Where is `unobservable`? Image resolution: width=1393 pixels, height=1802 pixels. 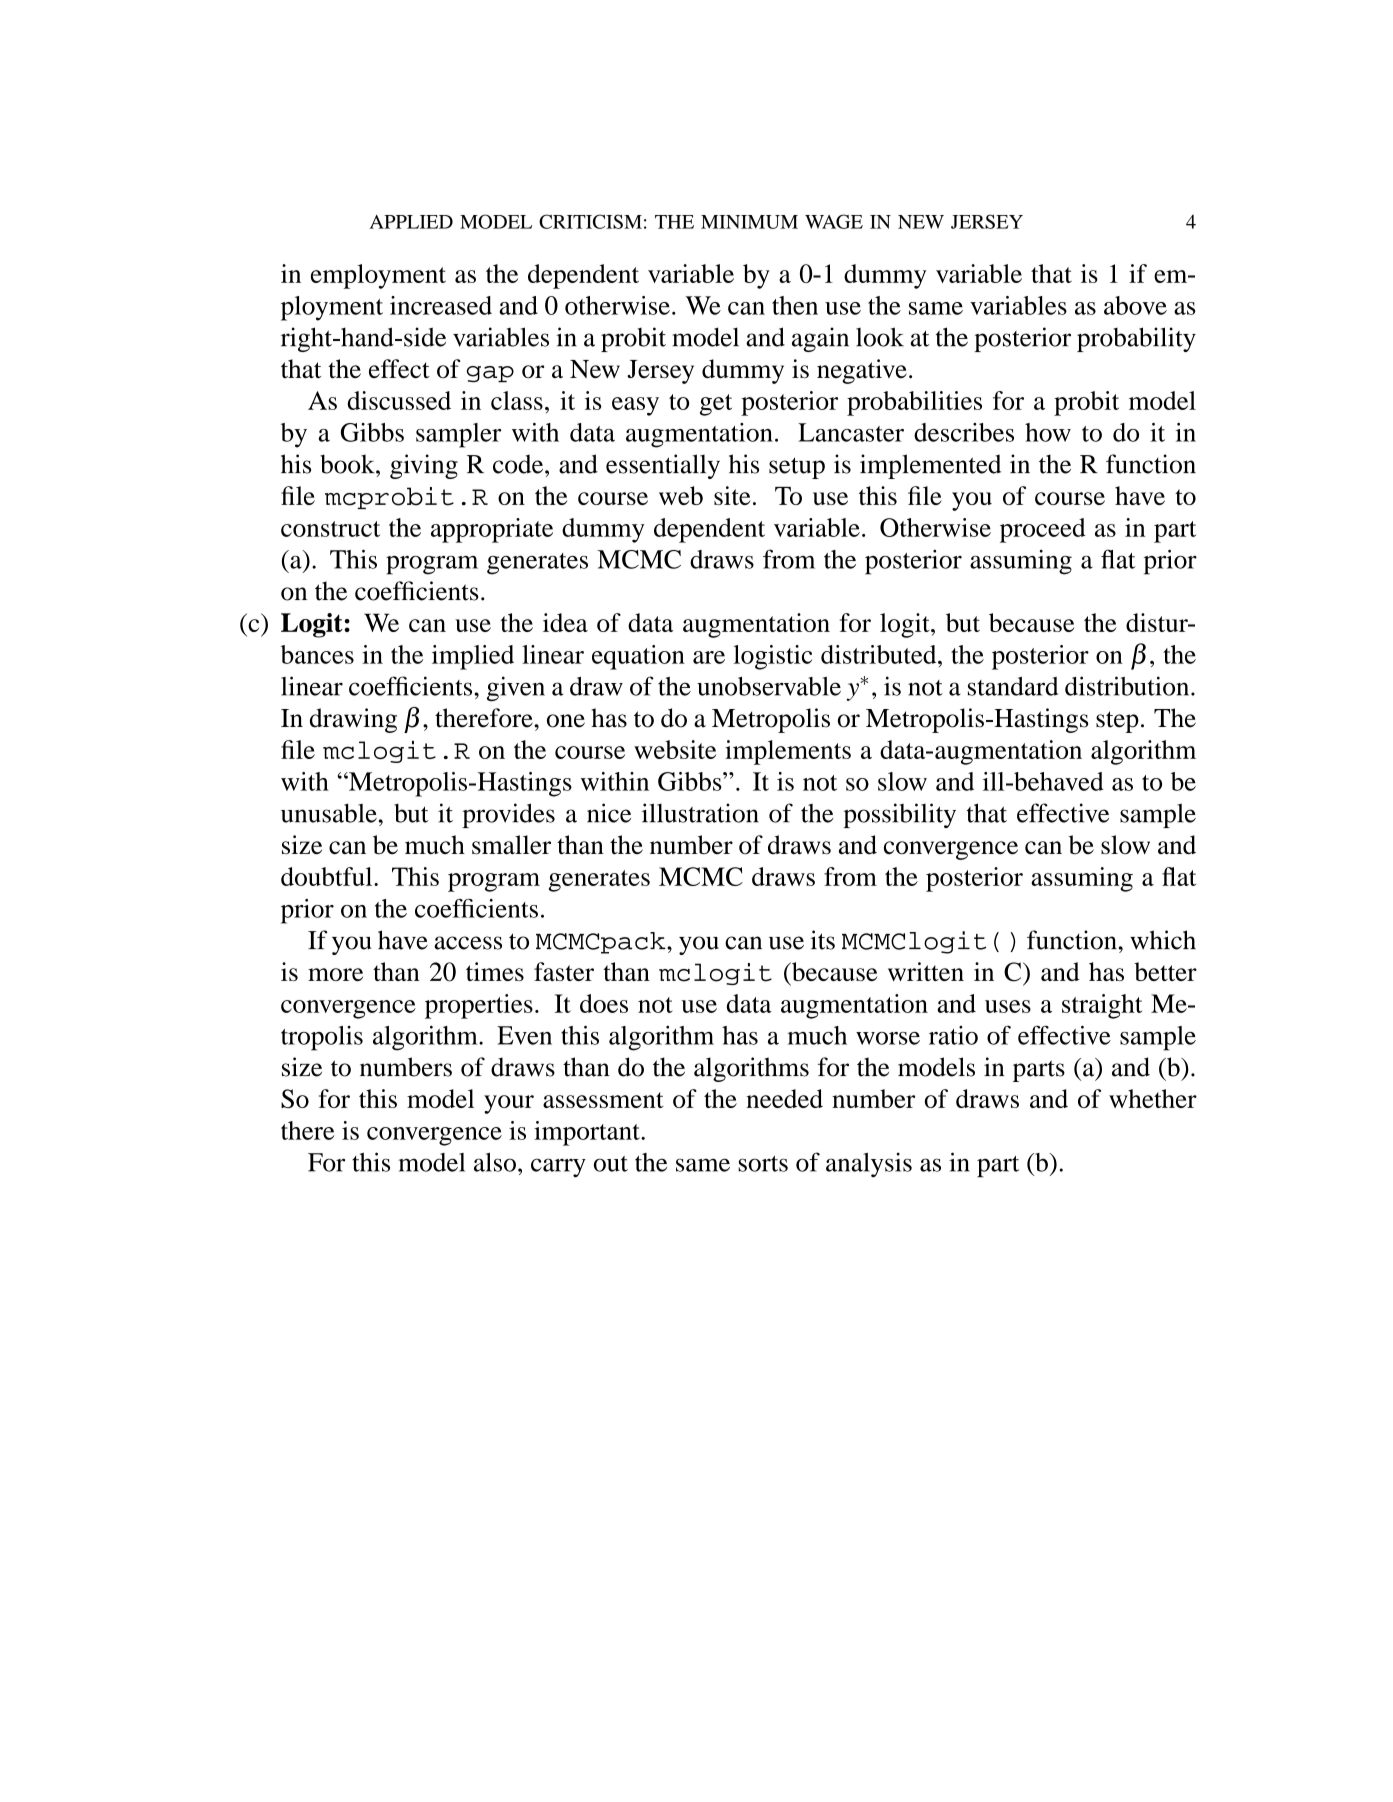 unobservable is located at coordinates (769, 686).
